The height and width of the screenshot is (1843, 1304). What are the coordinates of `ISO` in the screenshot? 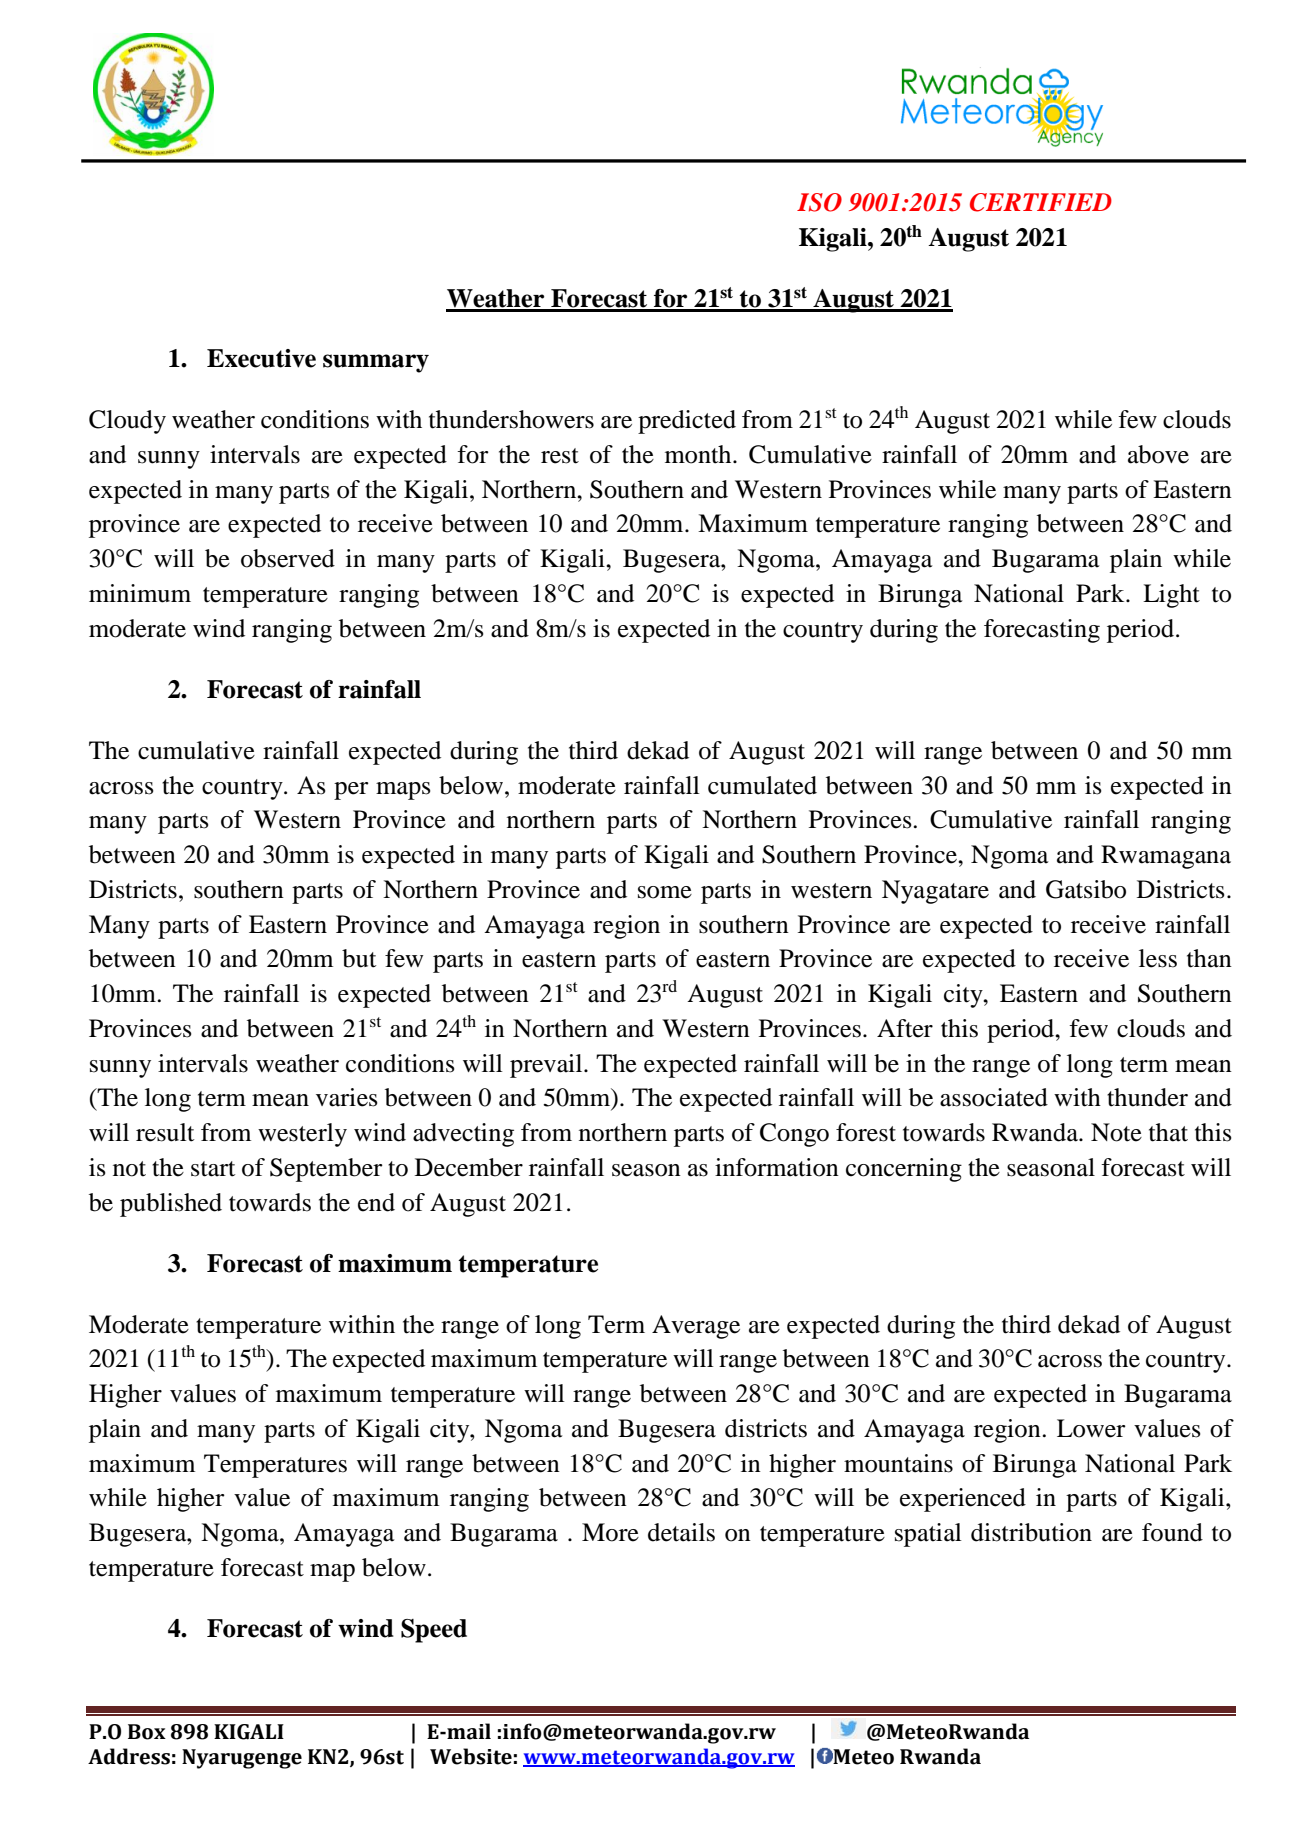 It's located at (819, 202).
